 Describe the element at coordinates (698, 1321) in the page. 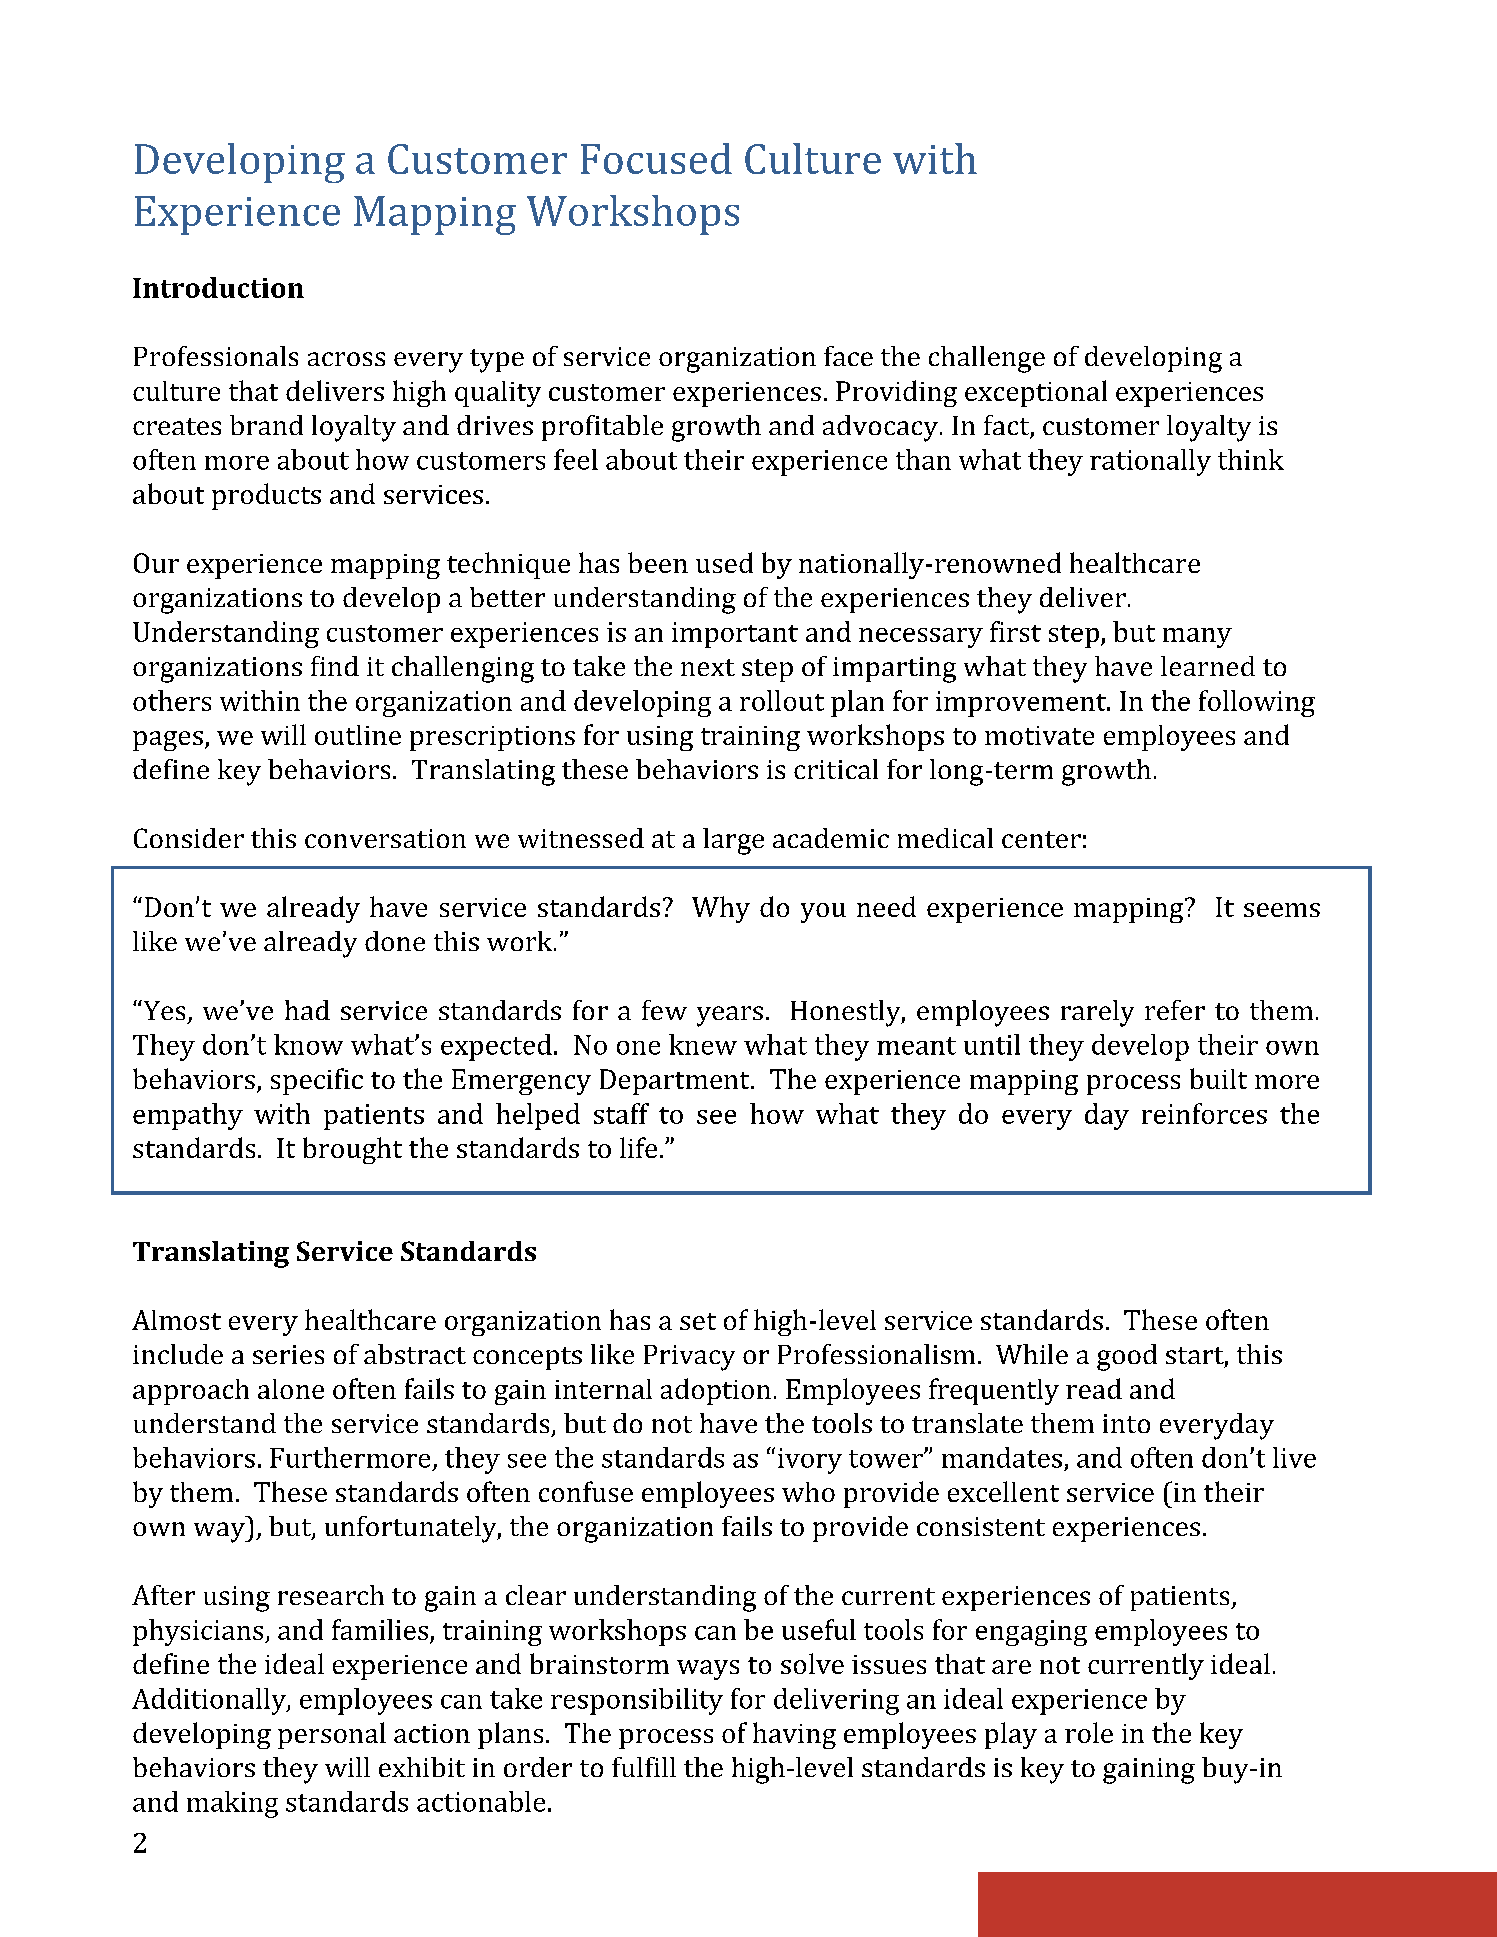

I see `set` at that location.
